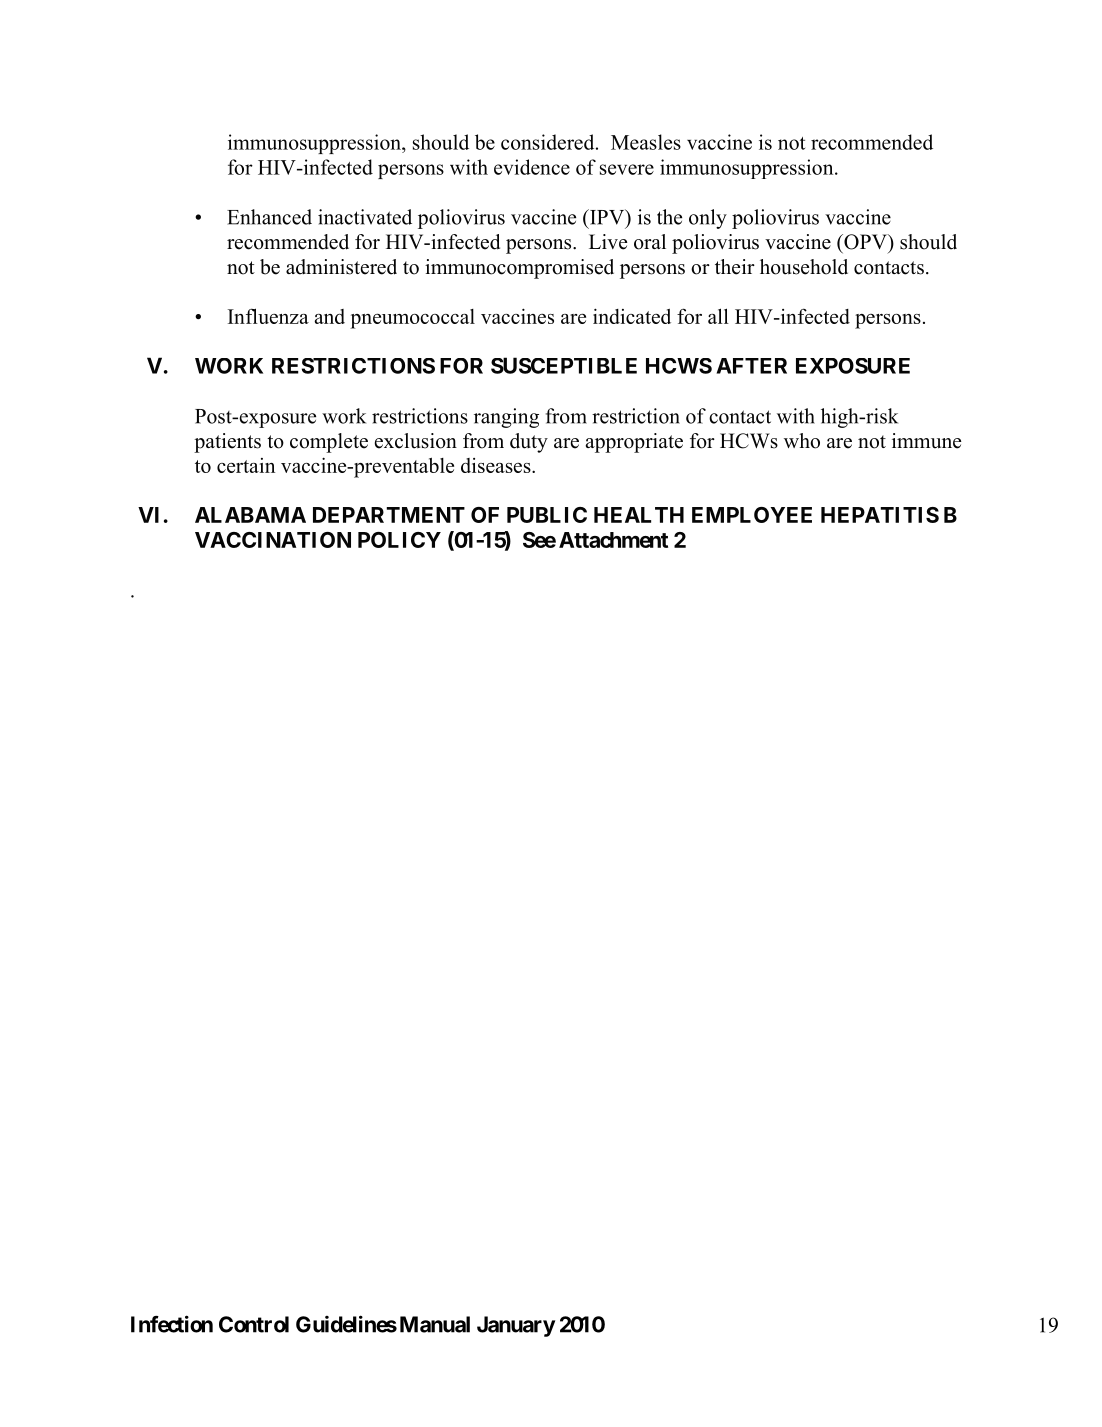 The height and width of the page is (1427, 1102). What do you see at coordinates (172, 1324) in the page?
I see `Infection` at bounding box center [172, 1324].
